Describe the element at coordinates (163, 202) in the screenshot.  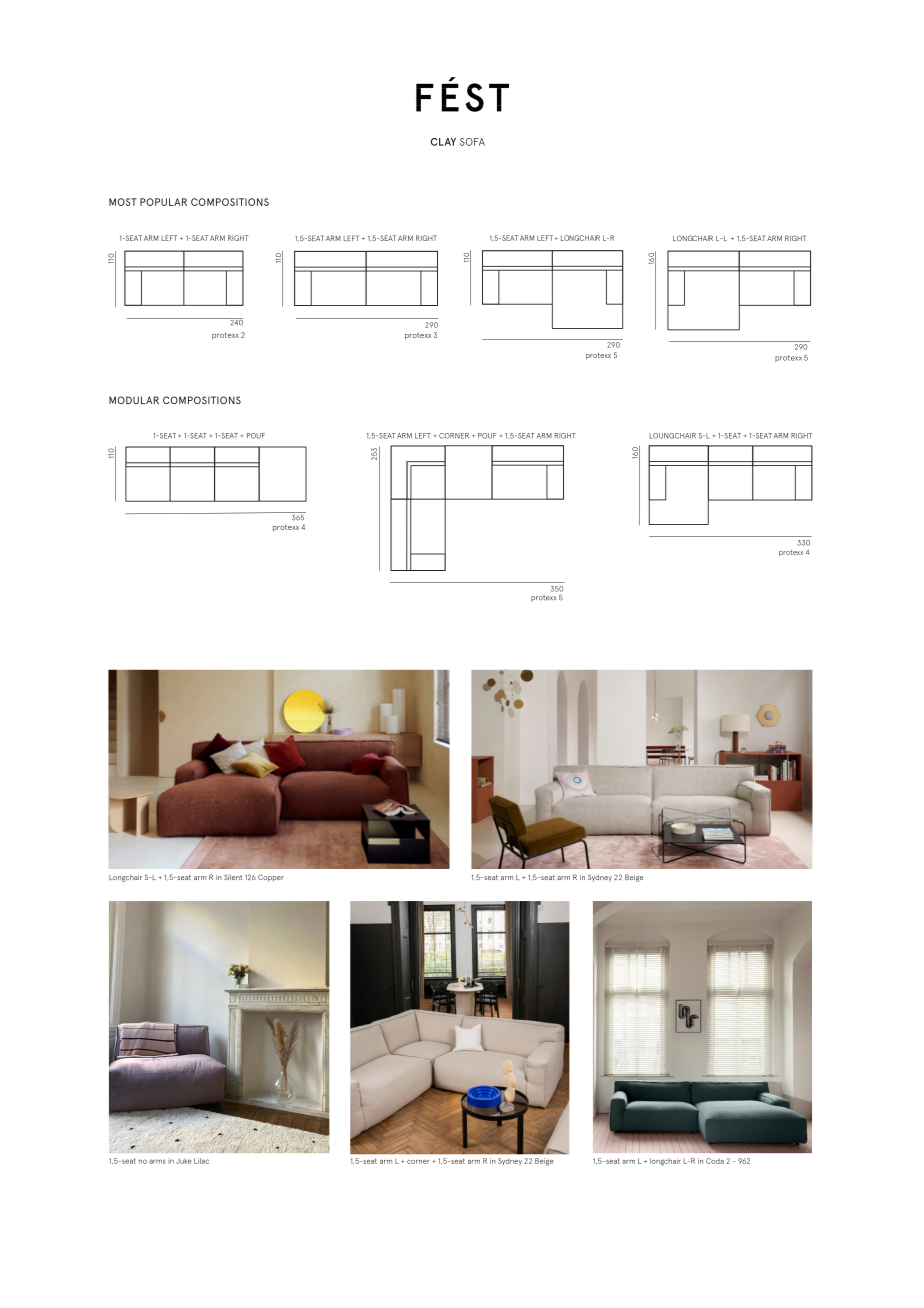
I see `POPULAR` at that location.
